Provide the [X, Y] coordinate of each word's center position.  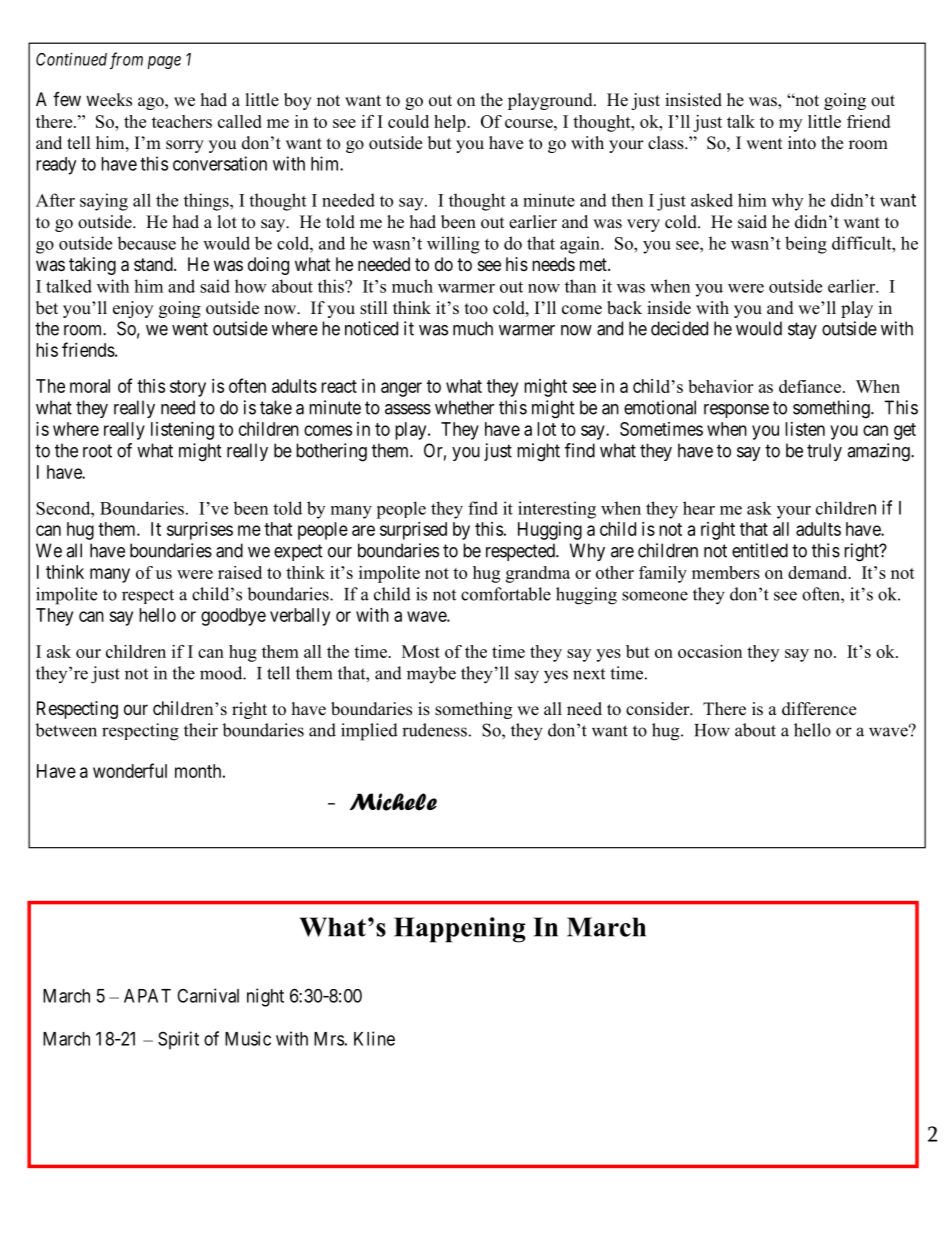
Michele [393, 802]
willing [453, 245]
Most [421, 651]
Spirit [178, 1040]
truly [824, 452]
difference [819, 709]
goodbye [233, 617]
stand [154, 264]
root [97, 451]
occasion [710, 651]
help [451, 123]
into [802, 143]
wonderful [130, 770]
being [806, 245]
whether [464, 407]
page [164, 62]
